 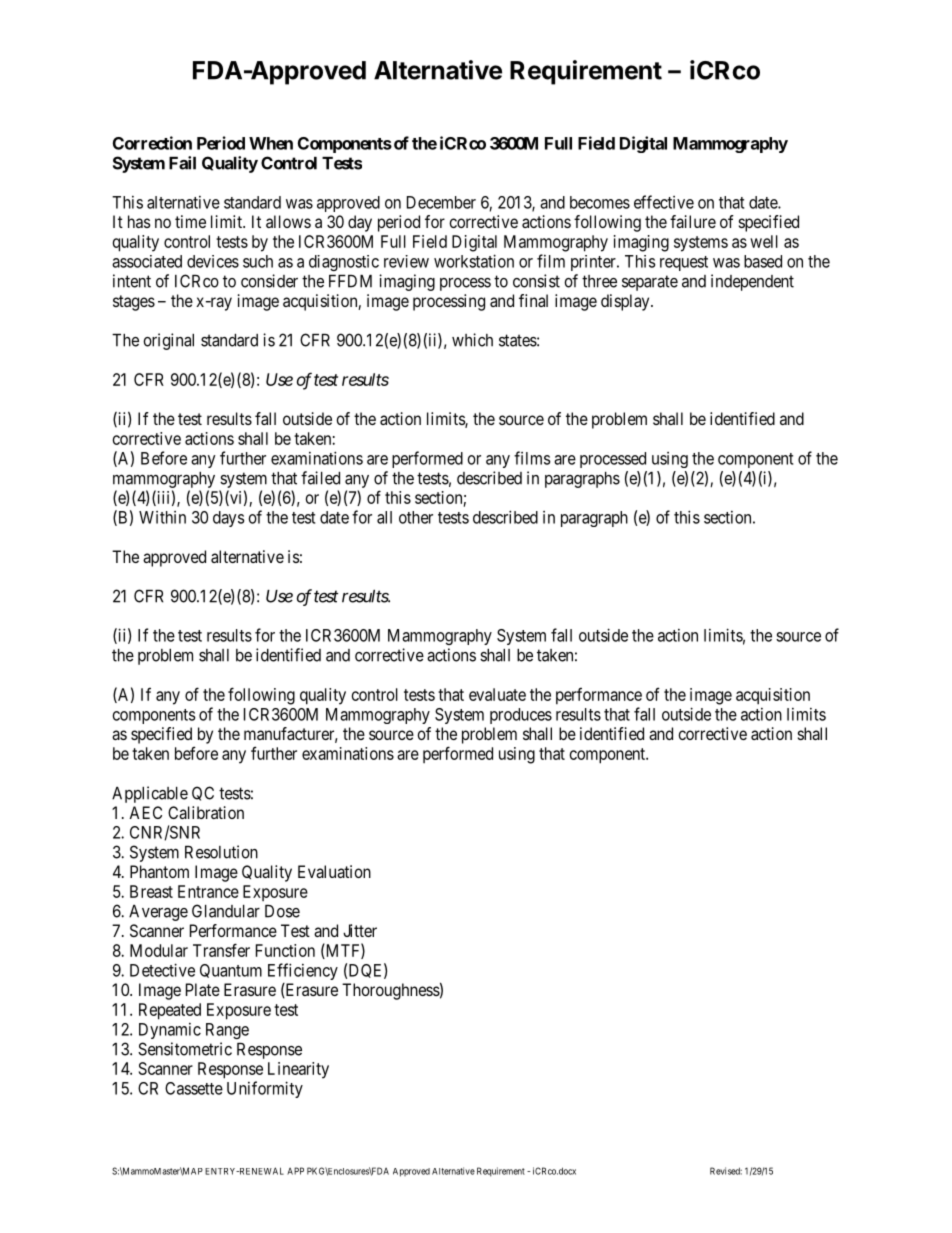 I want to click on Correction, so click(x=152, y=143).
